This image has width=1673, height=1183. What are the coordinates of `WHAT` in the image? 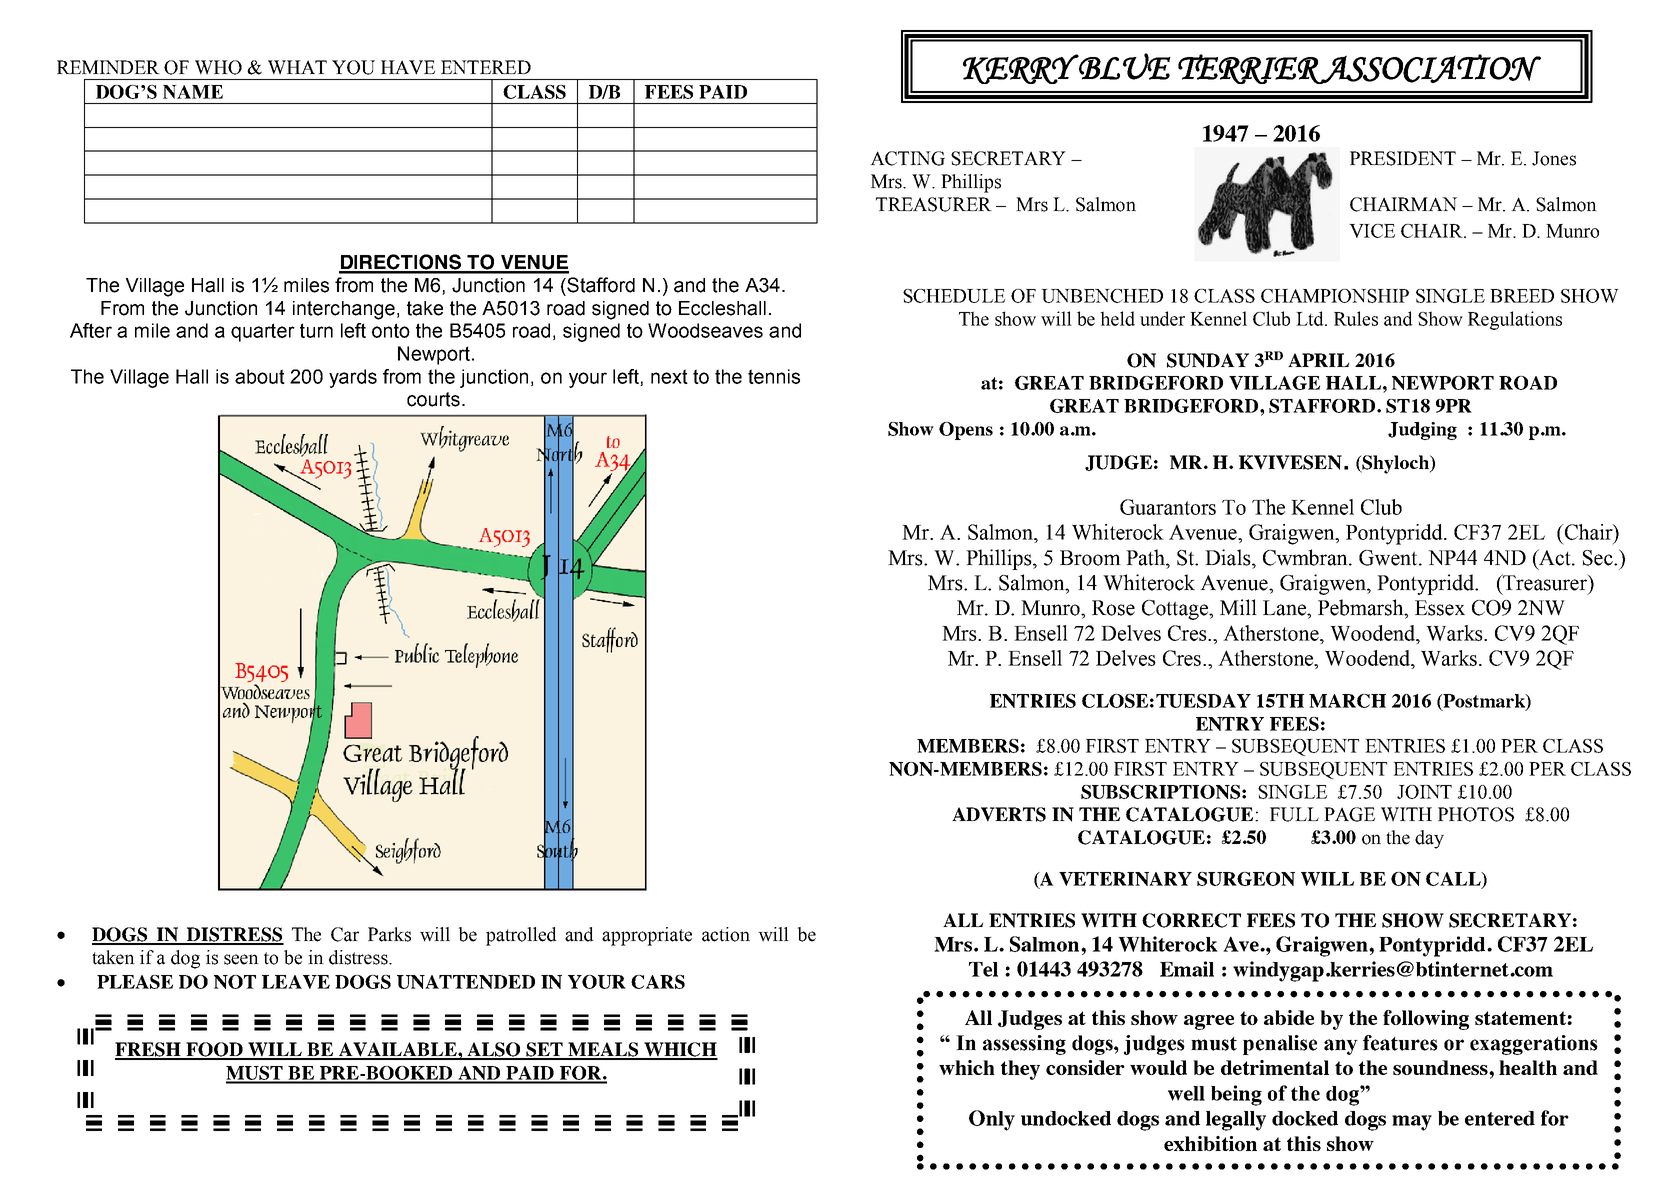 It's located at (297, 67).
